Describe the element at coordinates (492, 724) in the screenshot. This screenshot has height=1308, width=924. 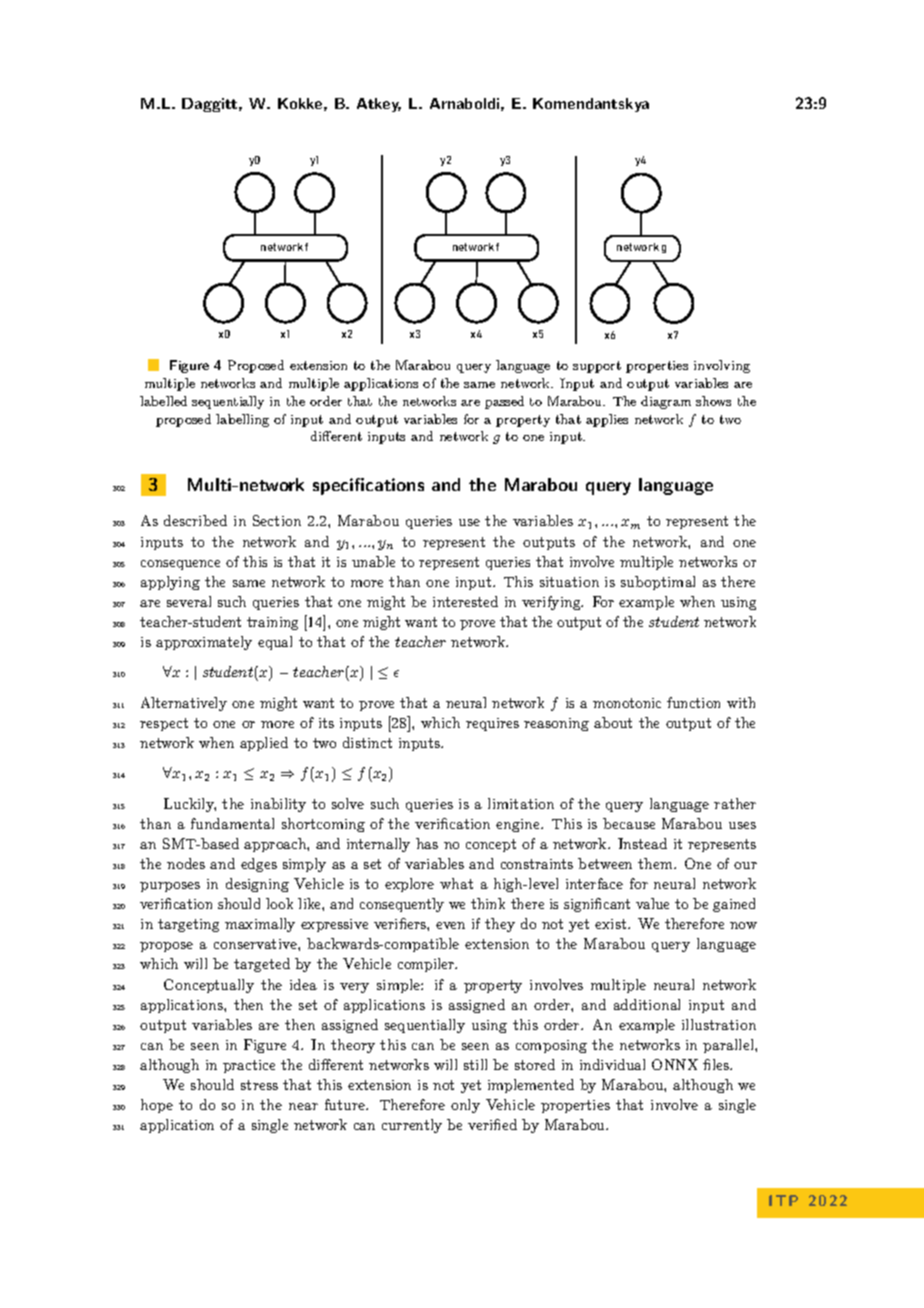
I see `requires` at that location.
